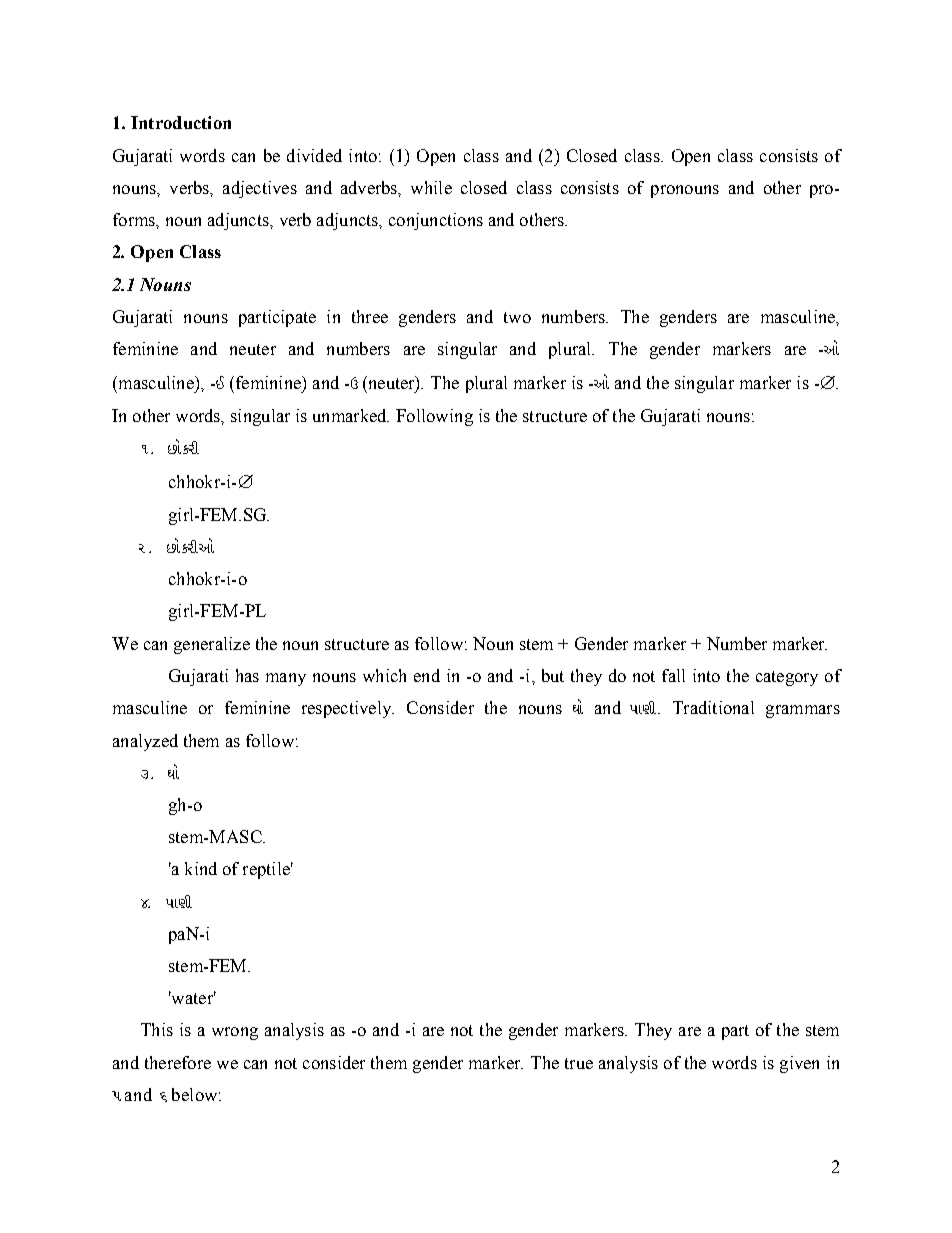 The width and height of the screenshot is (952, 1233). Describe the element at coordinates (431, 187) in the screenshot. I see `while` at that location.
